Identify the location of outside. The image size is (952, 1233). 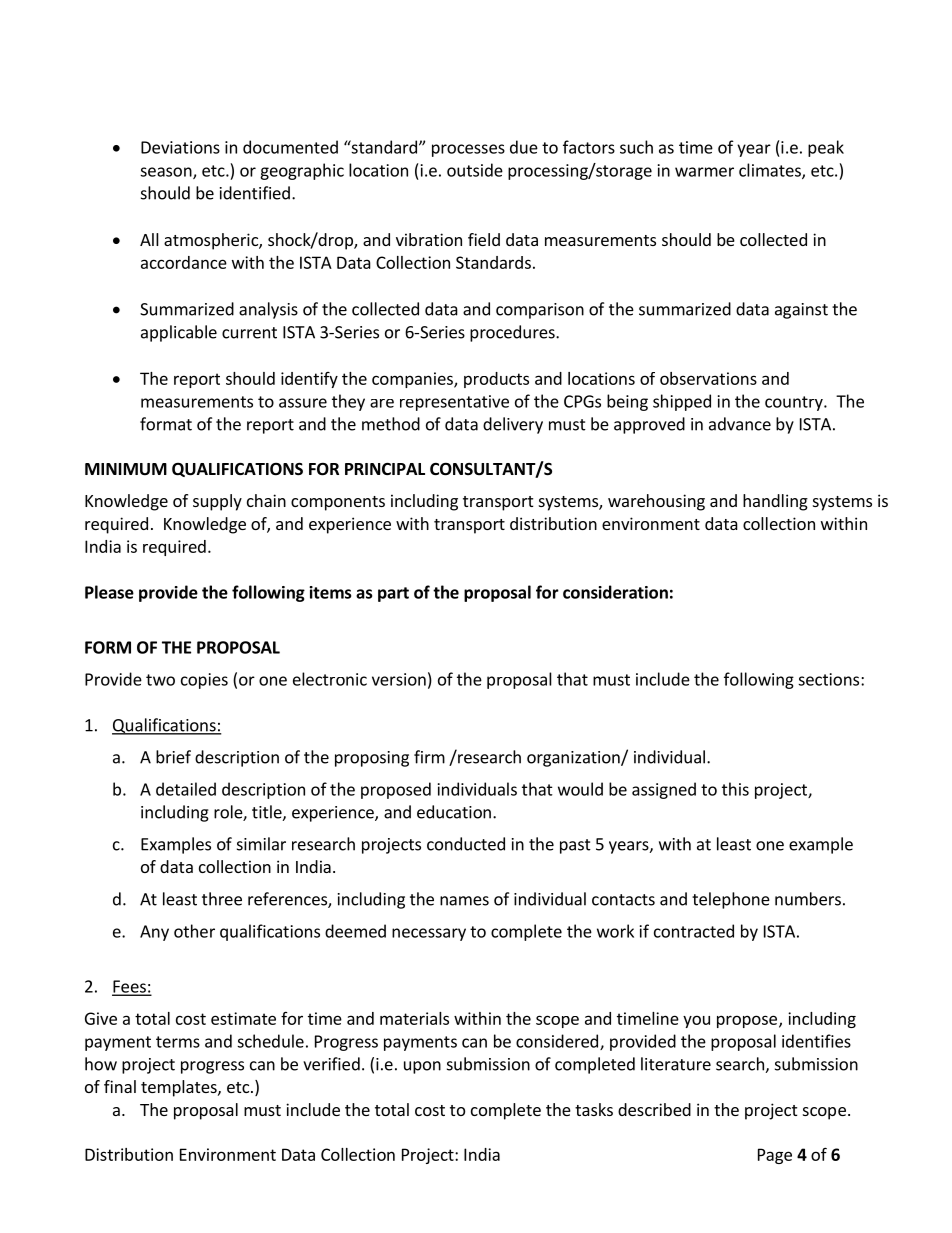
(475, 170).
